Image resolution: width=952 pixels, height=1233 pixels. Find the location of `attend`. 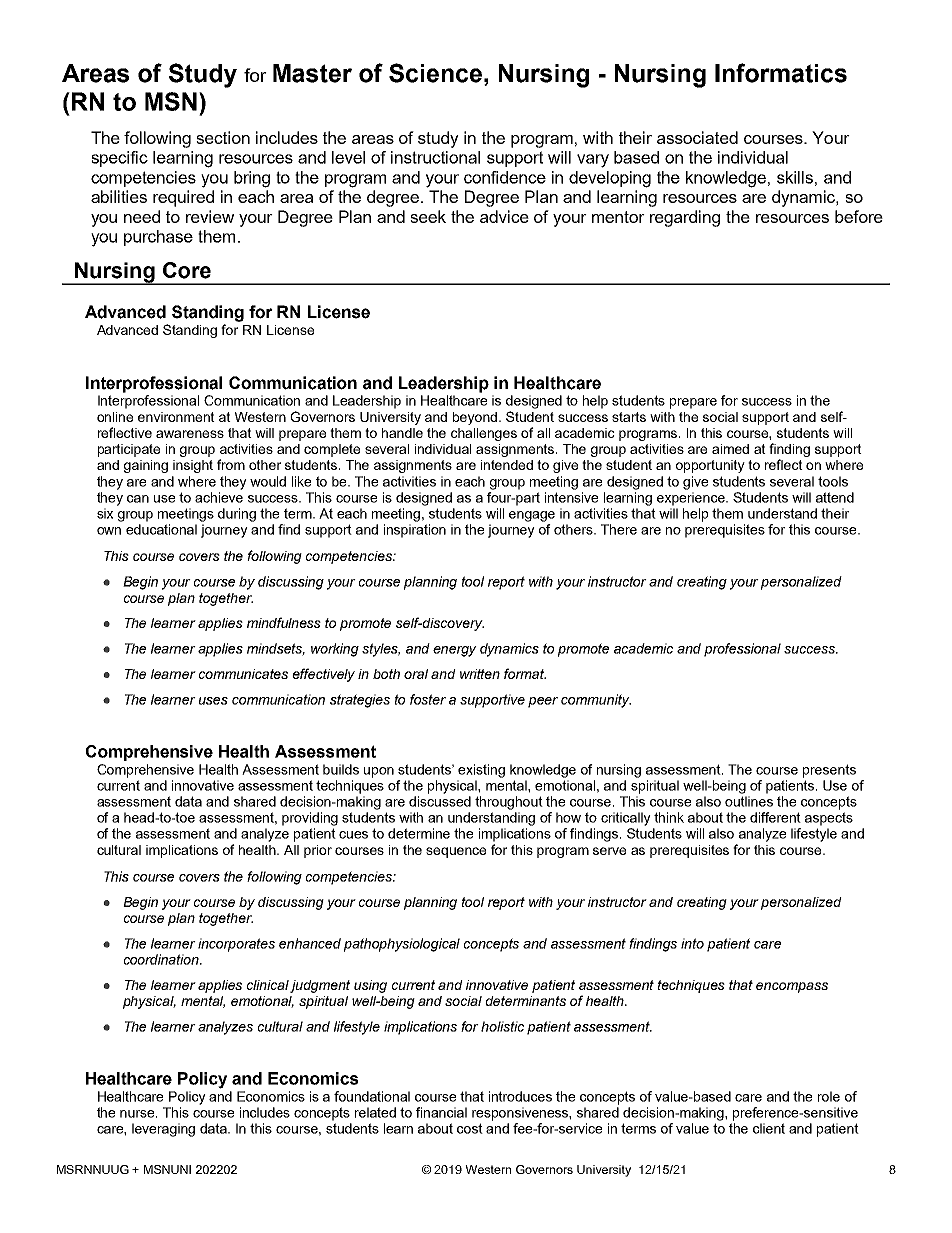

attend is located at coordinates (835, 497).
